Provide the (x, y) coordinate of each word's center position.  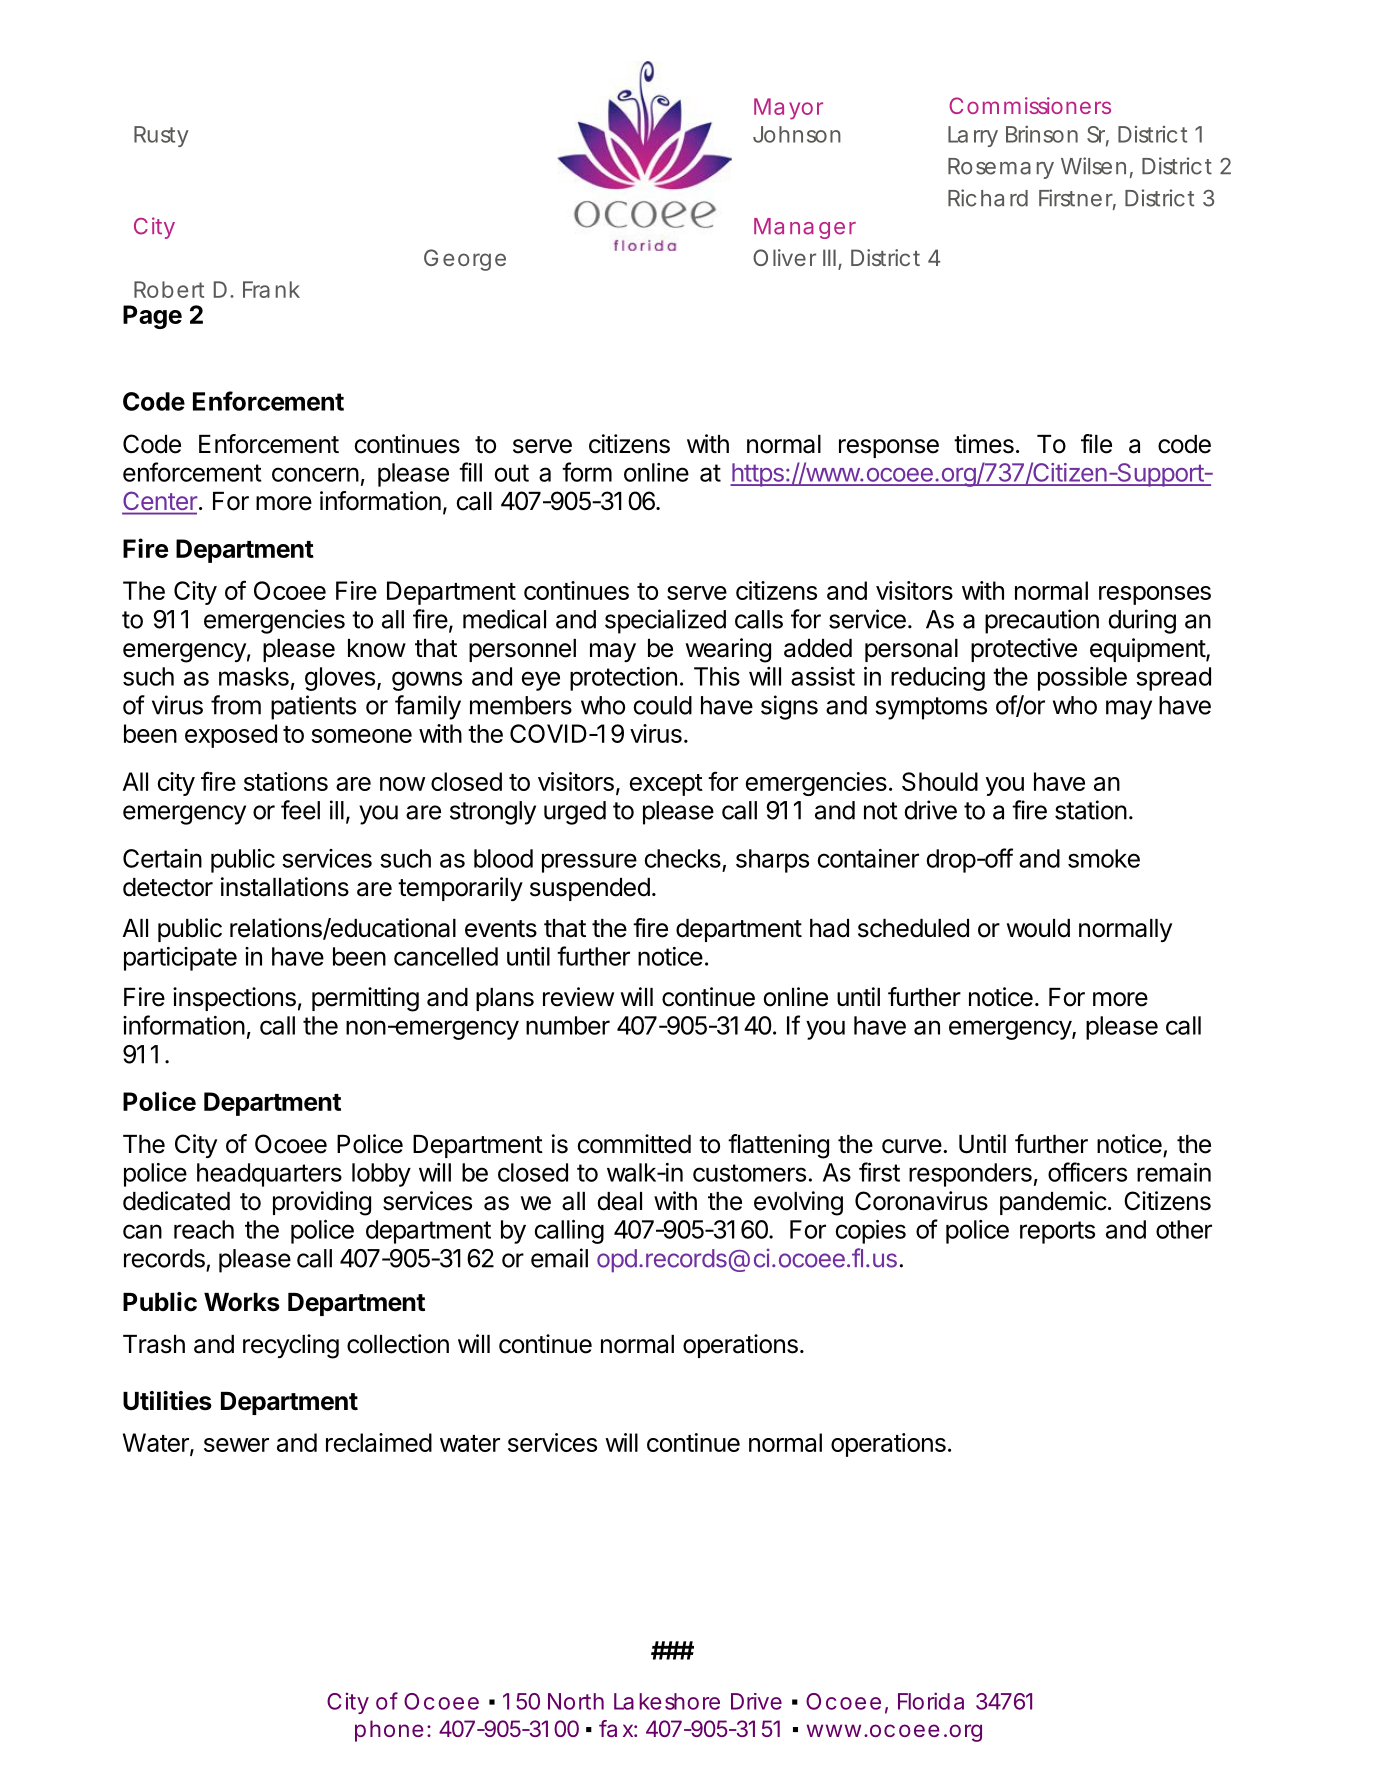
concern (315, 474)
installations (285, 887)
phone (389, 1731)
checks (683, 858)
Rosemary (1001, 168)
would (1038, 928)
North (576, 1701)
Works (242, 1302)
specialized (665, 621)
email (559, 1258)
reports (1057, 1232)
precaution (1042, 621)
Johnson (797, 134)
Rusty (161, 136)
